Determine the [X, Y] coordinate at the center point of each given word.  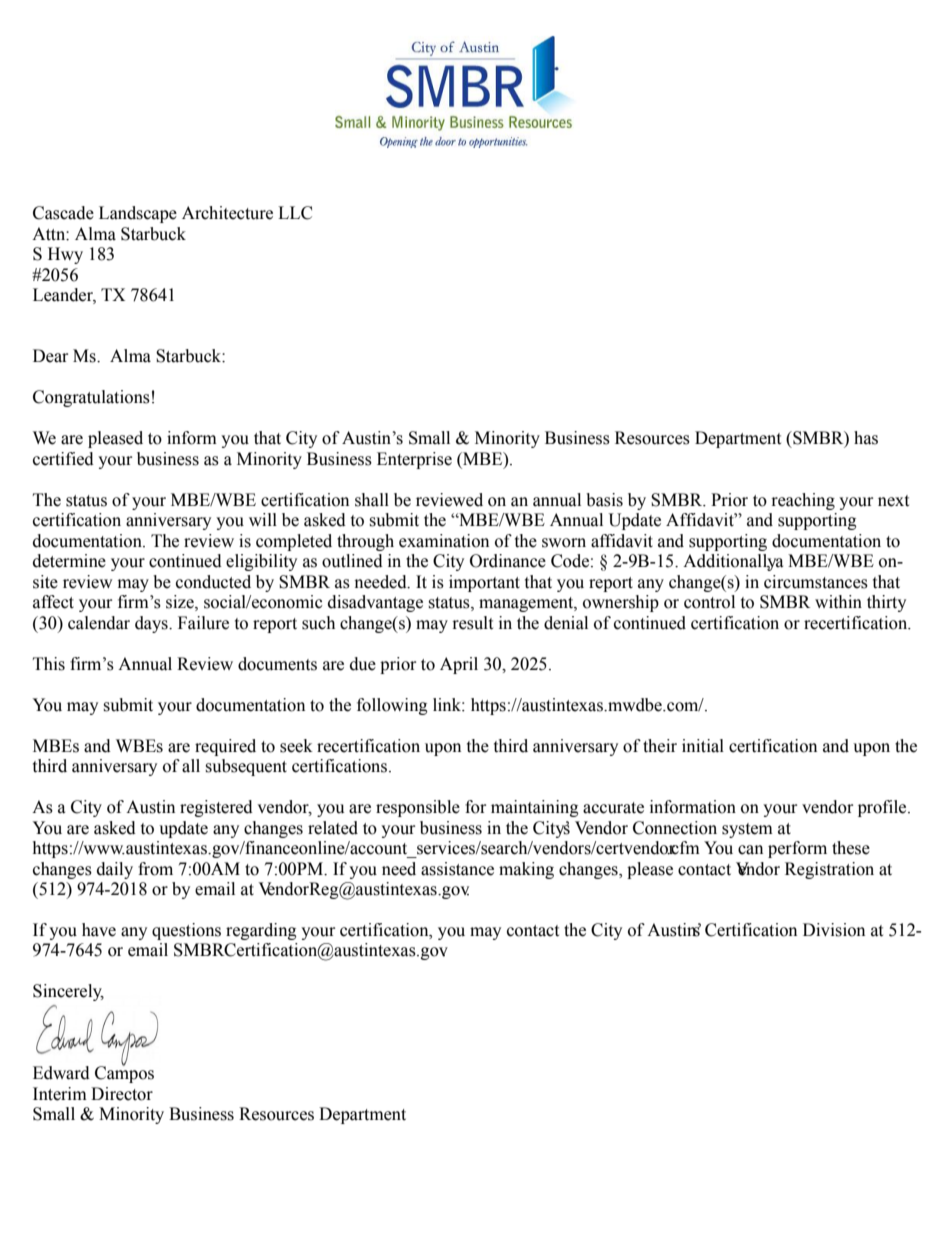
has [866, 438]
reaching [803, 501]
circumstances [816, 582]
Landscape [138, 214]
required [225, 747]
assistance [457, 869]
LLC [295, 213]
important [484, 583]
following [392, 706]
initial [703, 746]
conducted [213, 582]
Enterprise [414, 460]
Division [834, 930]
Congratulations [91, 398]
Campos [124, 1073]
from [155, 869]
